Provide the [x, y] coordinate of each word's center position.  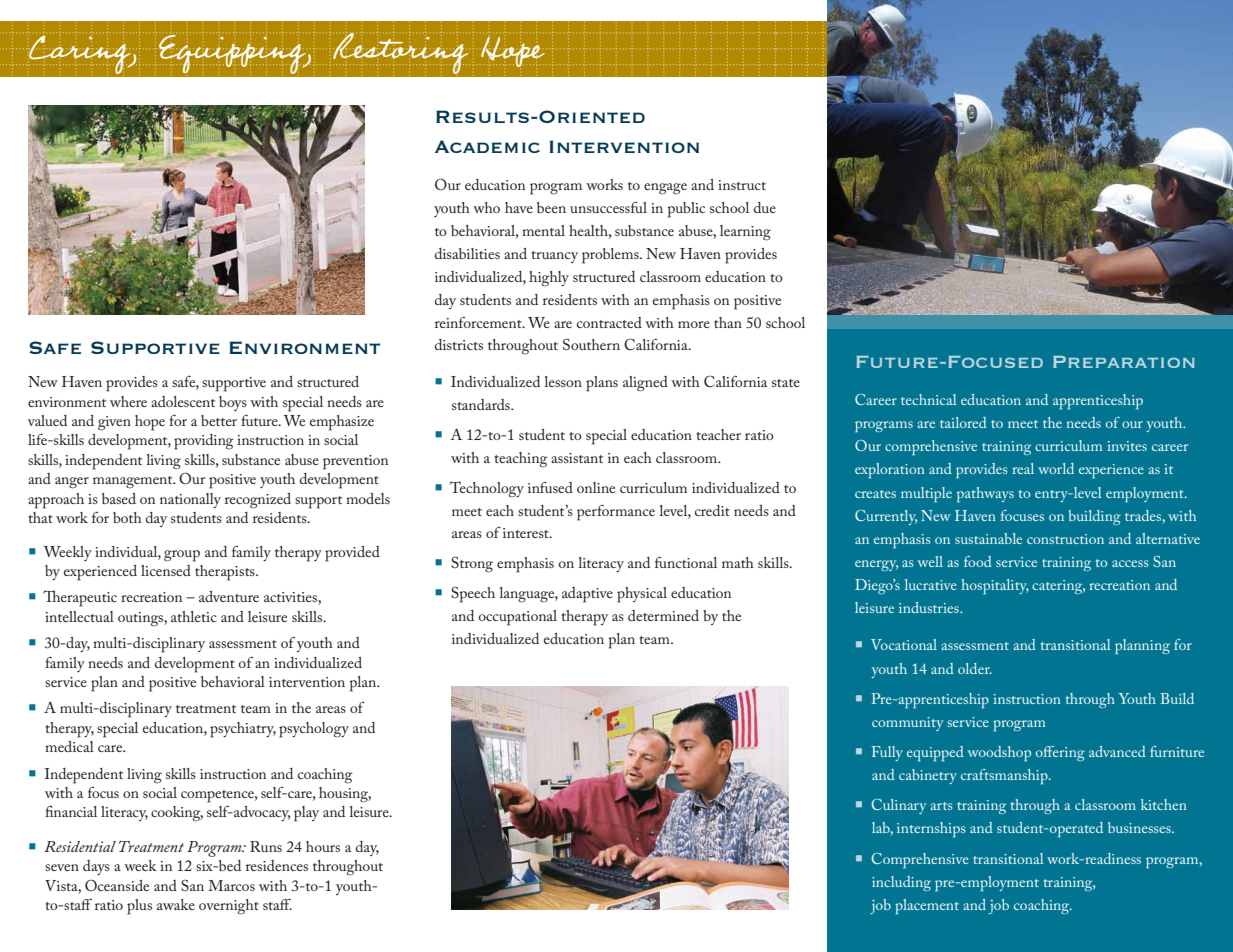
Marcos [231, 885]
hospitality [995, 586]
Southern [591, 344]
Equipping [233, 54]
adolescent [183, 401]
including [901, 883]
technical [929, 399]
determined [663, 615]
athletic [194, 616]
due [765, 207]
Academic [487, 146]
